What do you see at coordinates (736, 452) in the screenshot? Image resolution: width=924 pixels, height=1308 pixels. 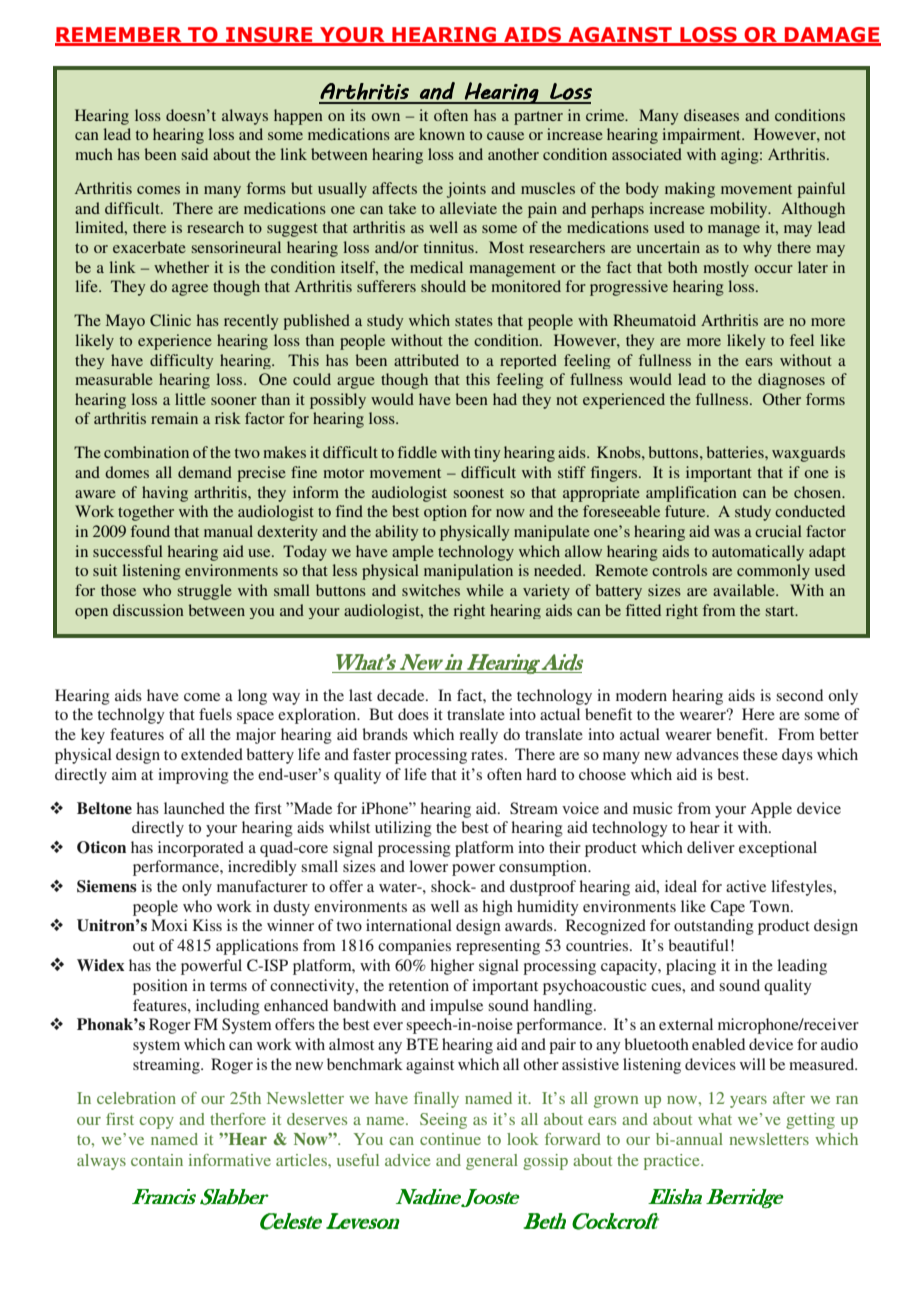 I see `batteries` at bounding box center [736, 452].
